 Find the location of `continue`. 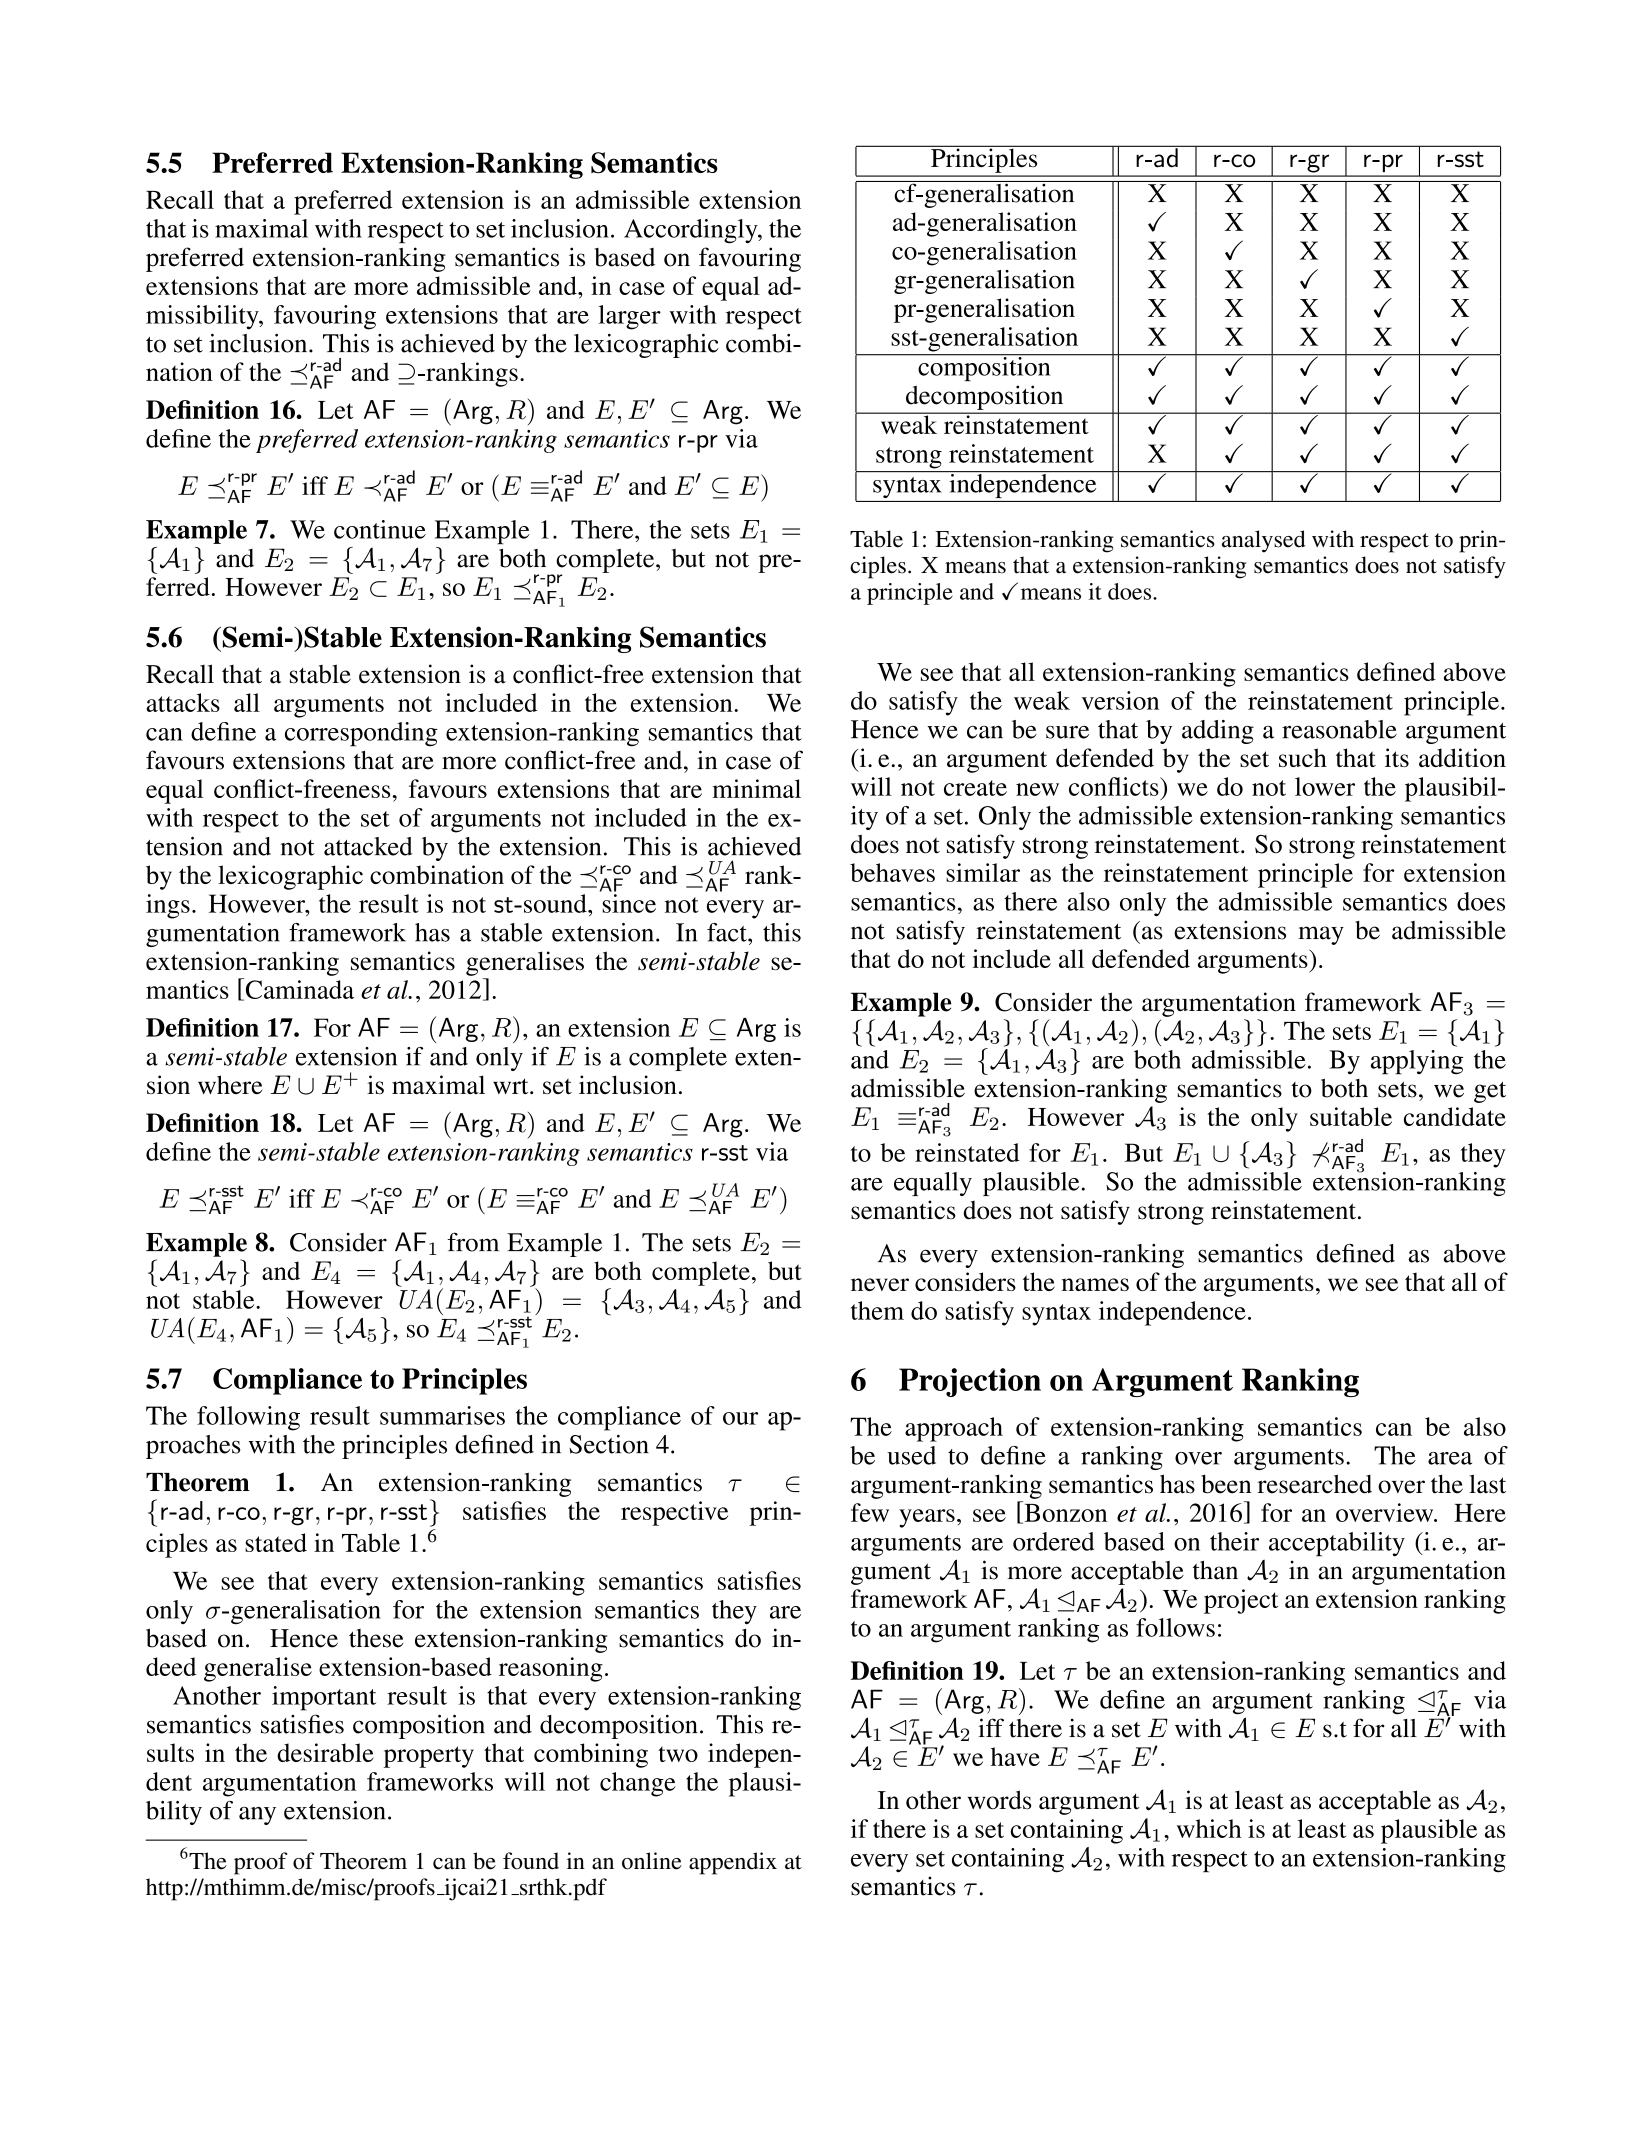

continue is located at coordinates (380, 529).
